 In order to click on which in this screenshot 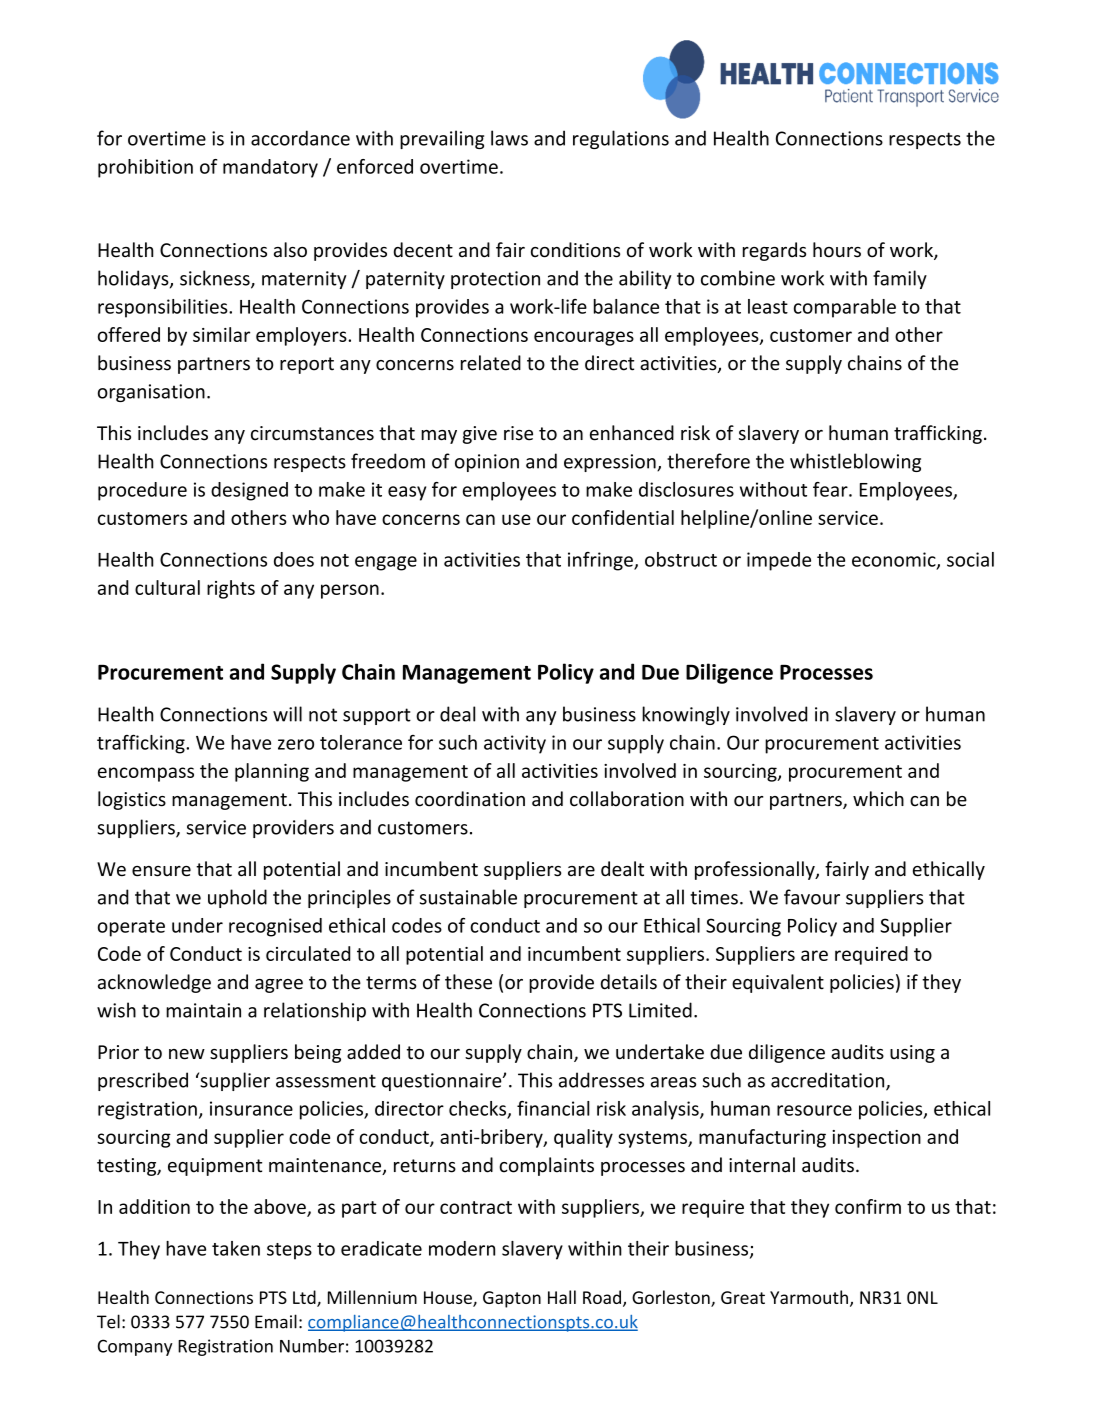, I will do `click(878, 799)`.
